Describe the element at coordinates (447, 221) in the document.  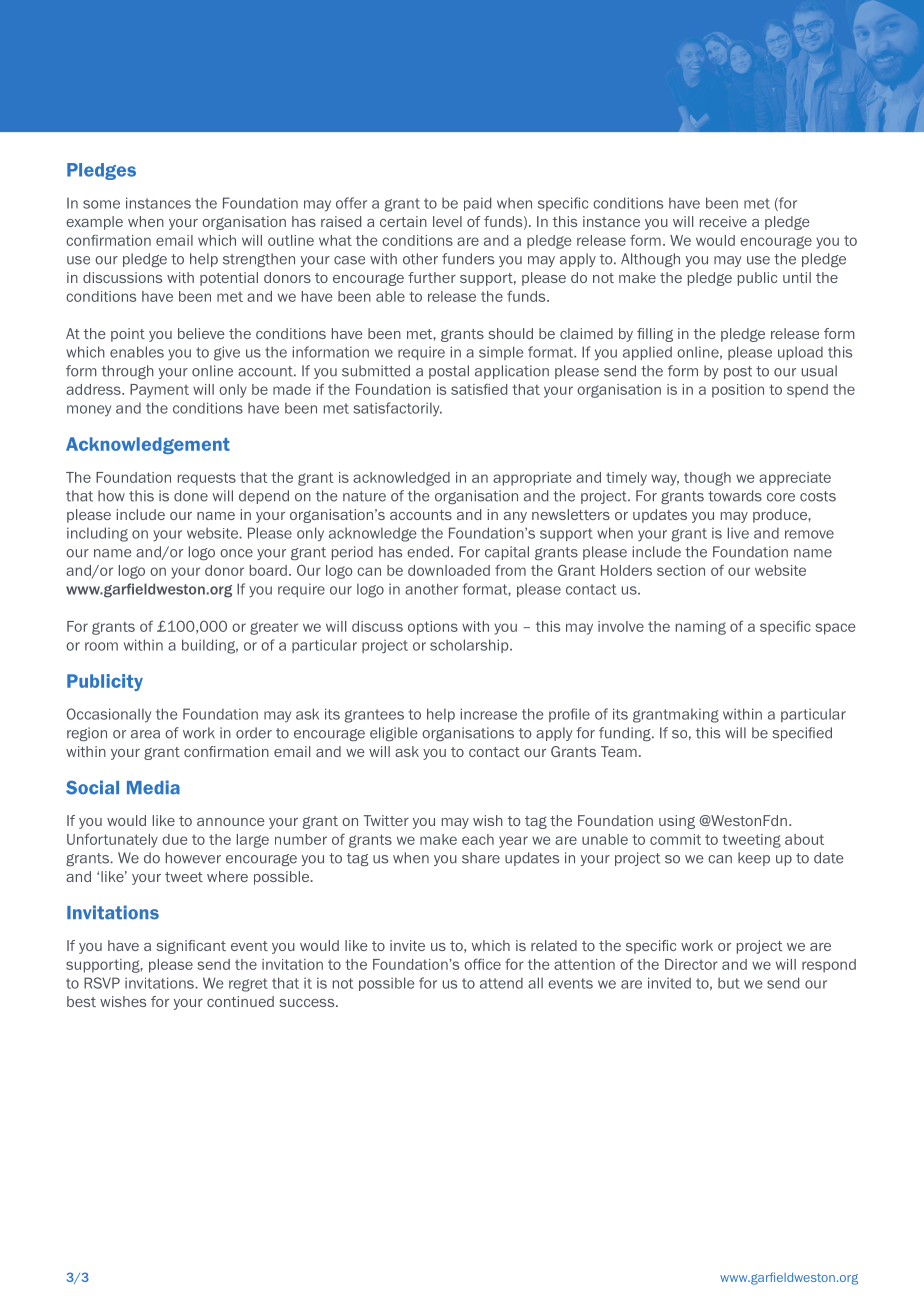
I see `level` at that location.
